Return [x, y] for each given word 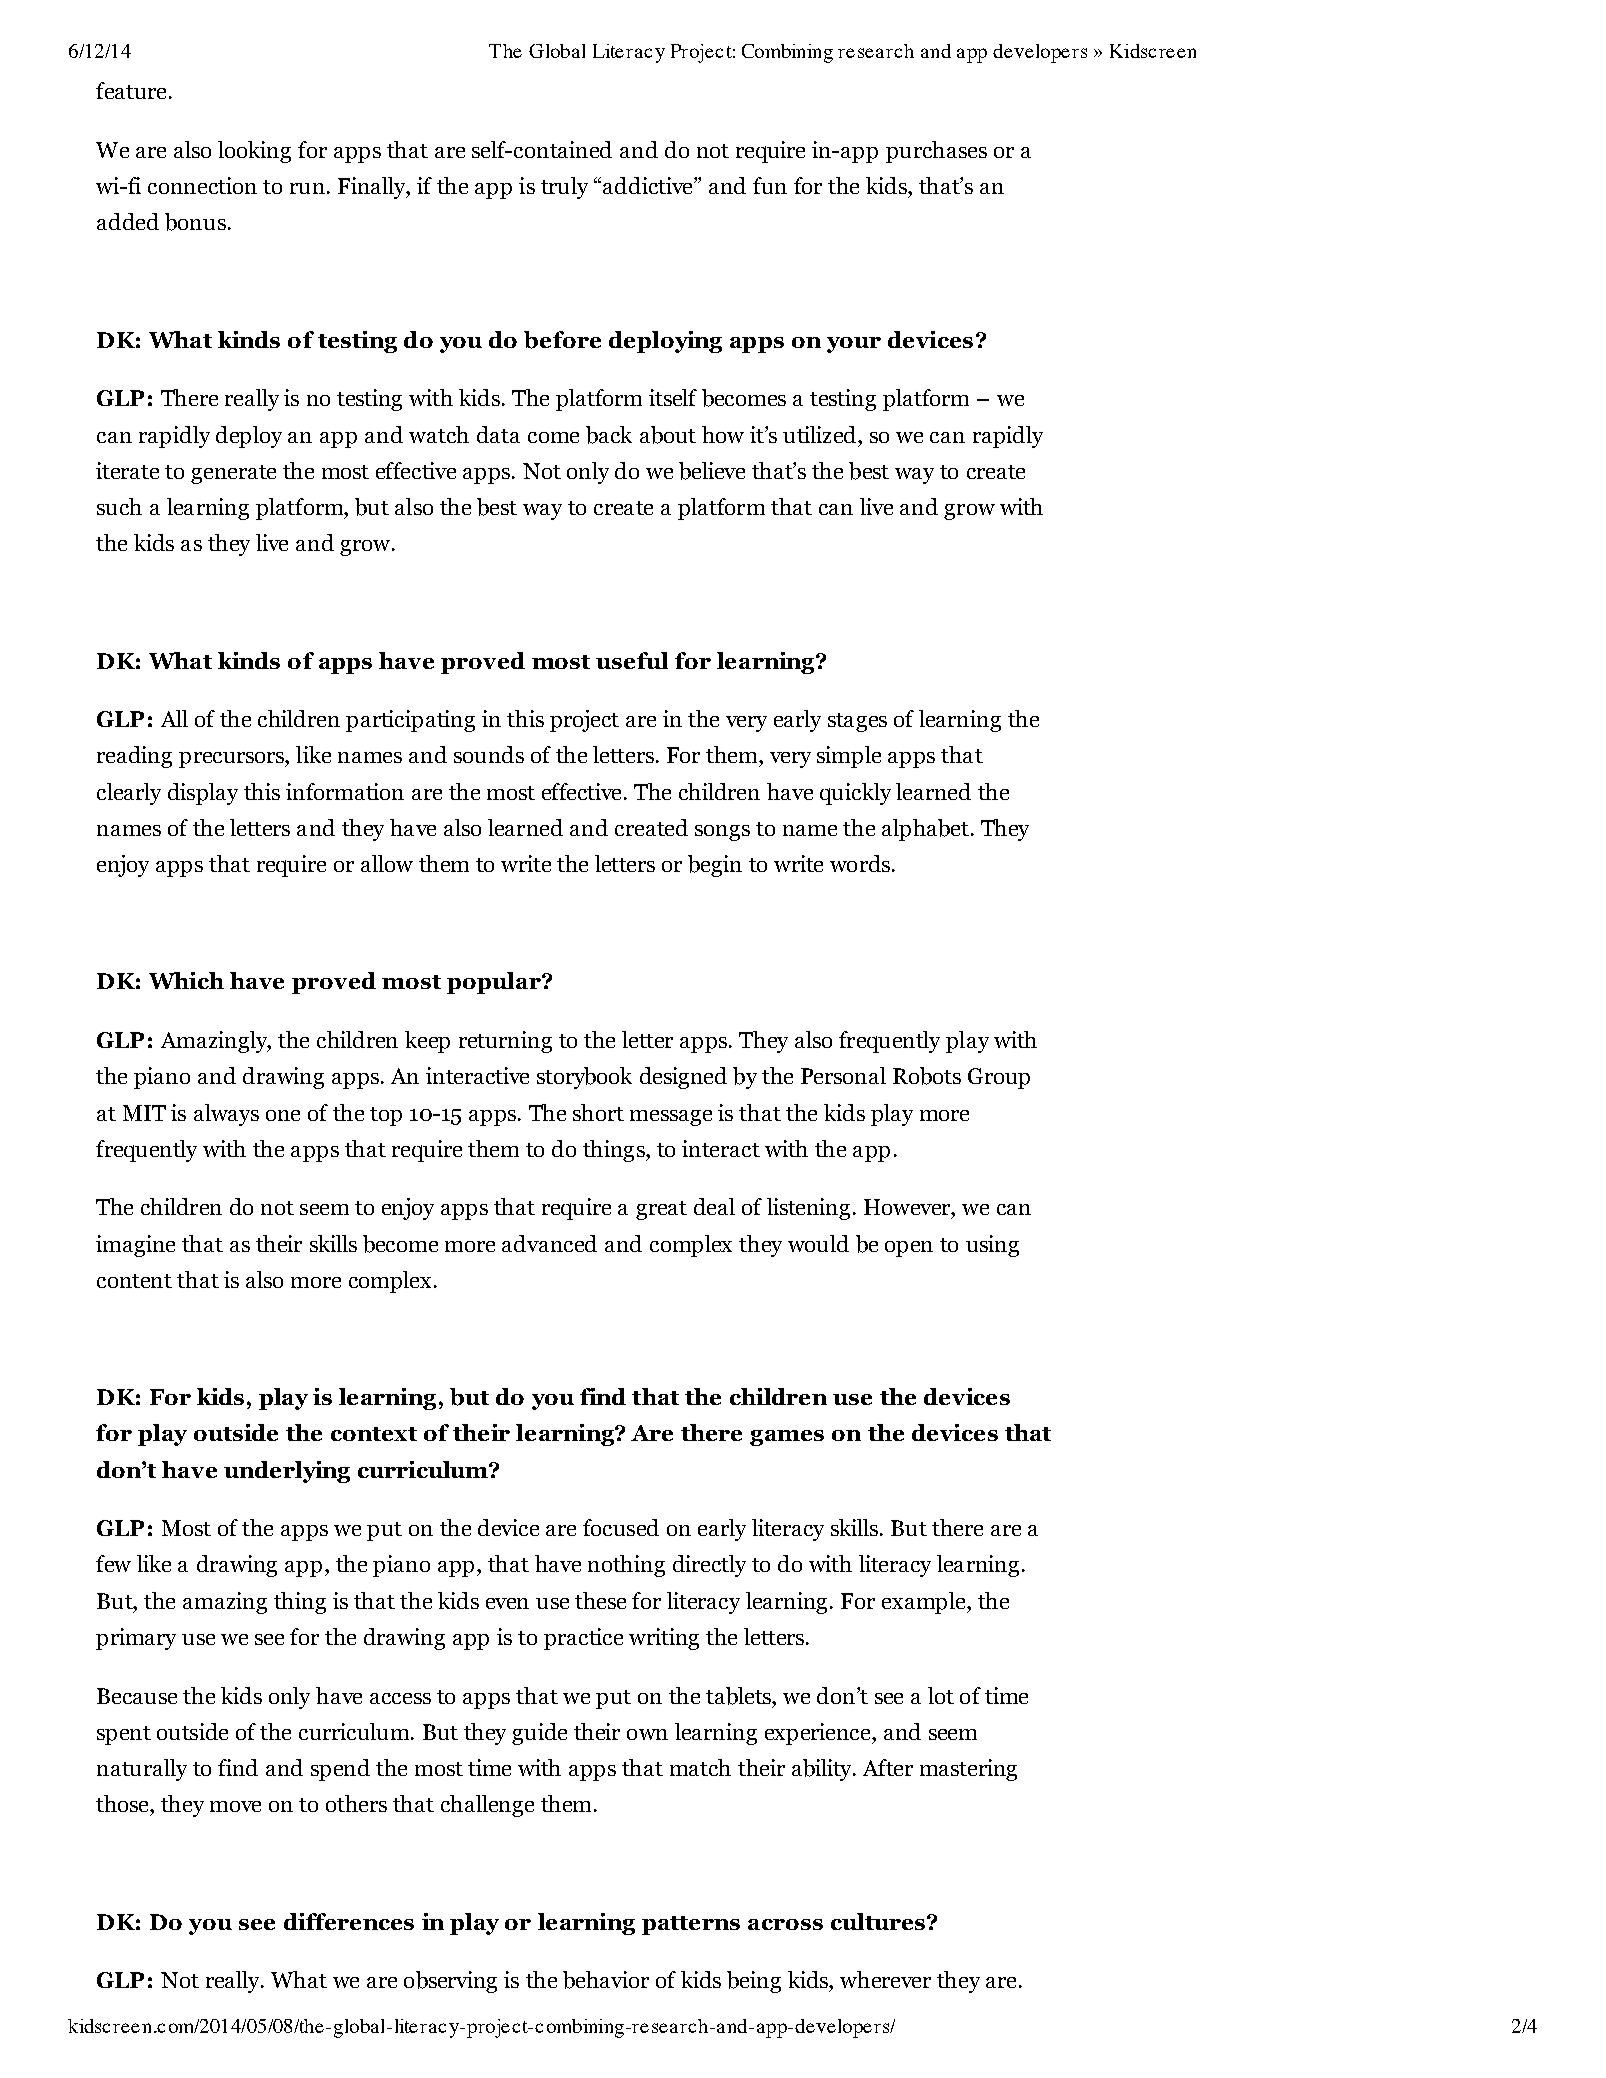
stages [857, 722]
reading [134, 757]
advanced [549, 1243]
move [235, 1806]
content [134, 1281]
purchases [936, 152]
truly [564, 188]
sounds [489, 754]
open [909, 1249]
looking [254, 152]
